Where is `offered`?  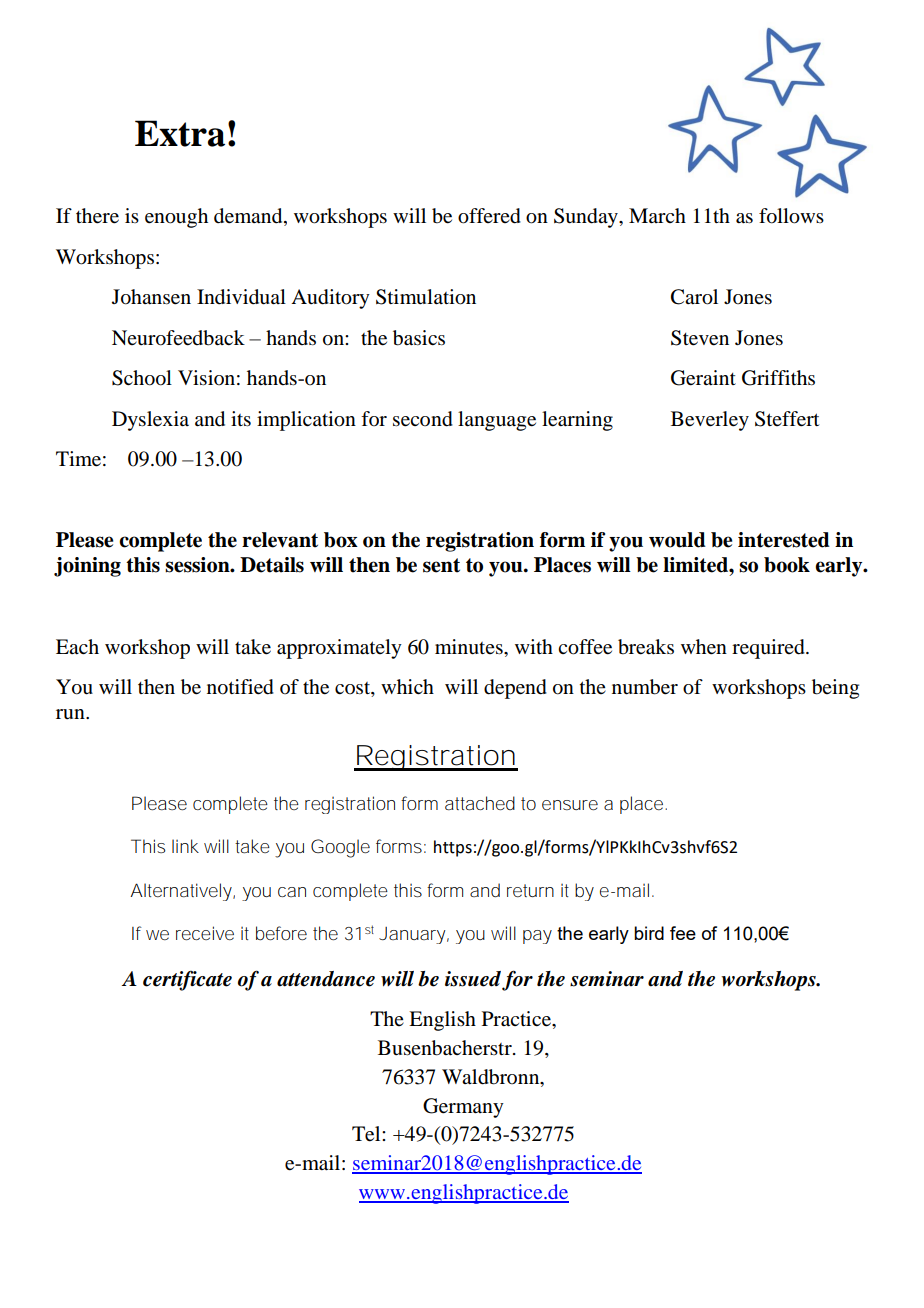 offered is located at coordinates (489, 216).
